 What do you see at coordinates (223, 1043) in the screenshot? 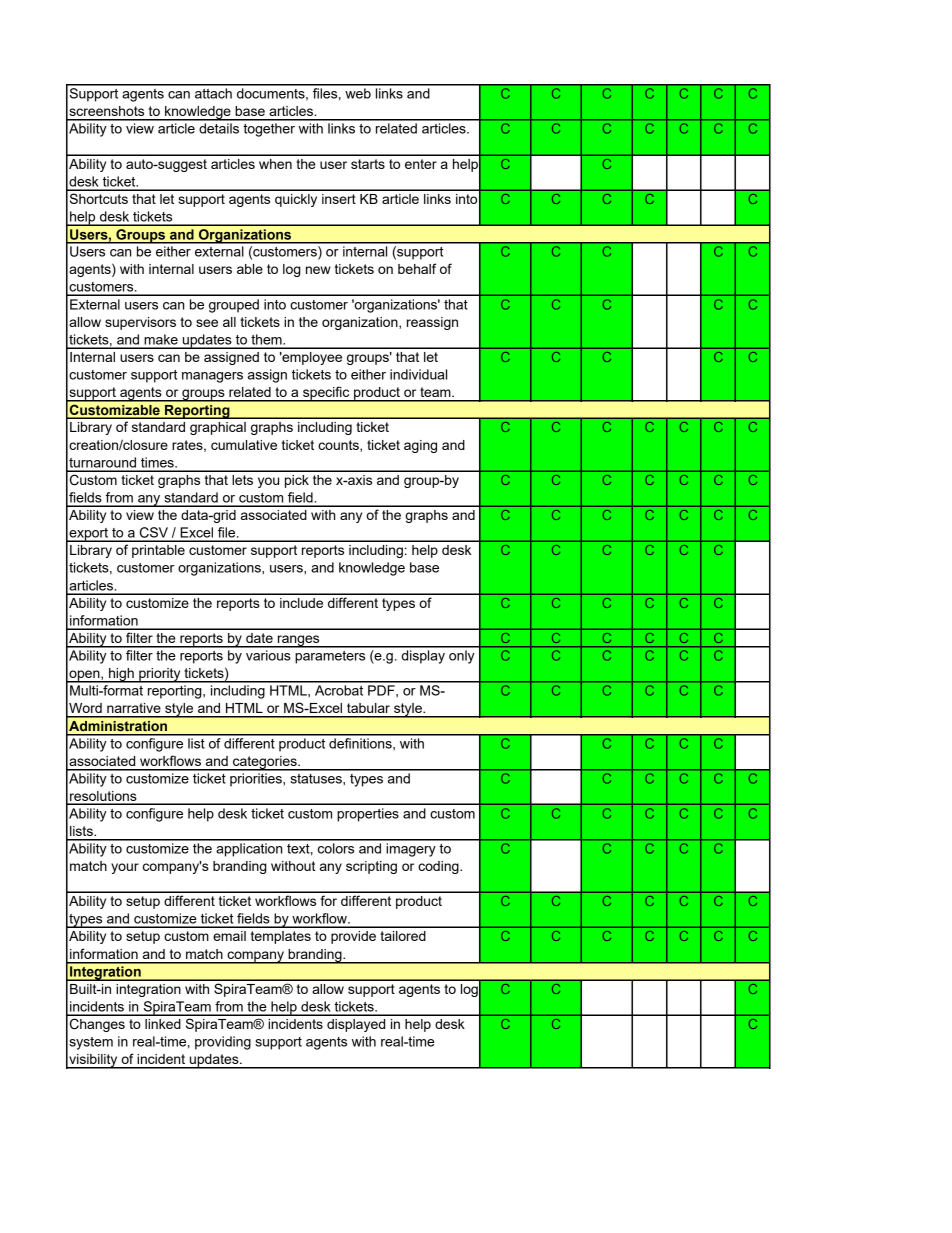
I see `providing` at bounding box center [223, 1043].
